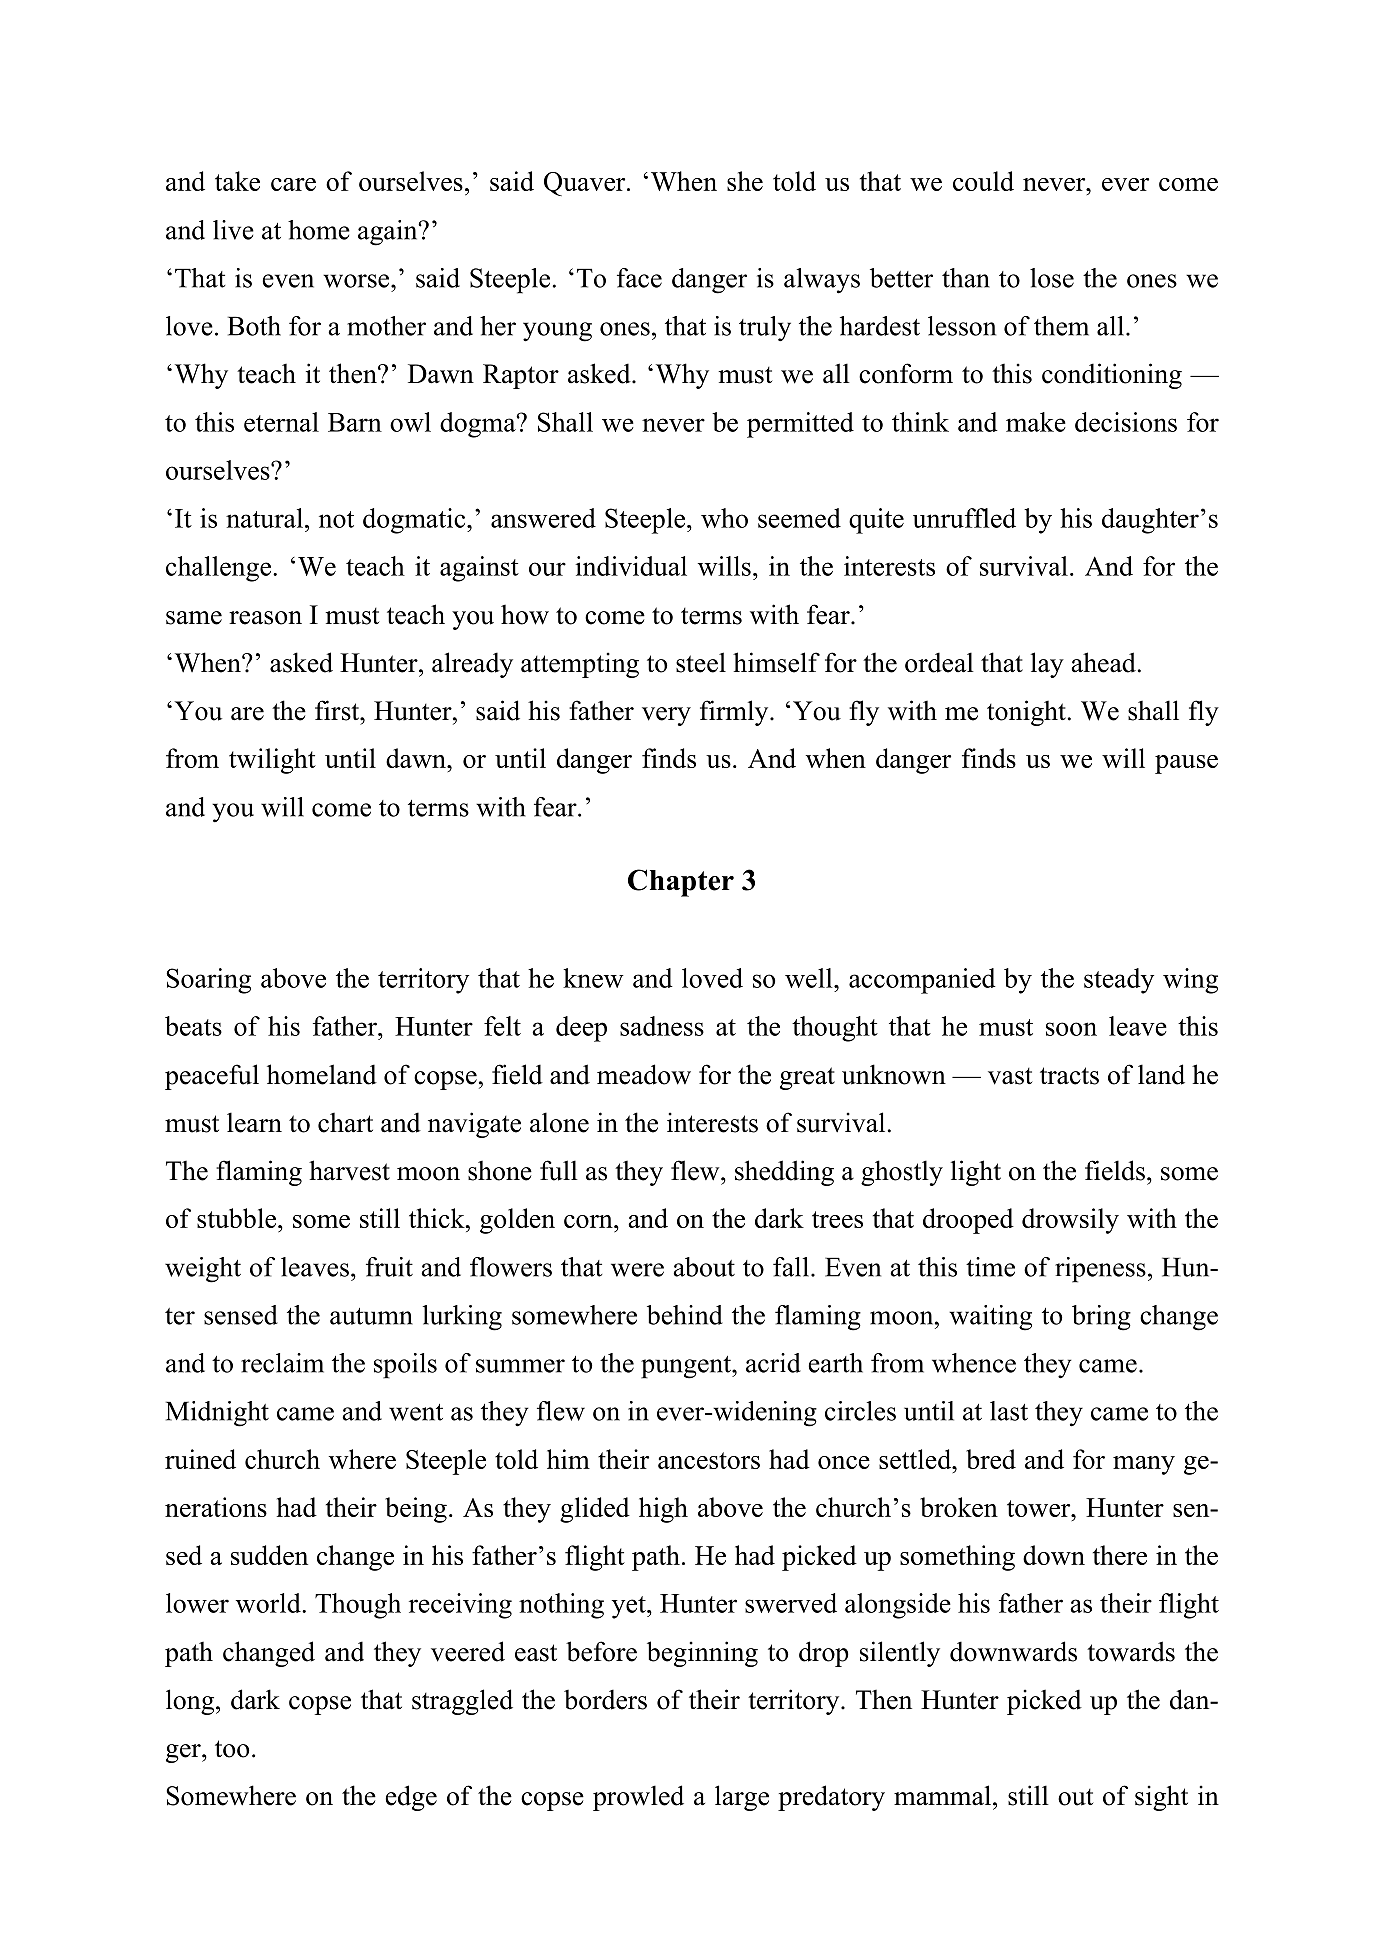 The width and height of the screenshot is (1383, 1956). I want to click on soon, so click(1071, 1029).
